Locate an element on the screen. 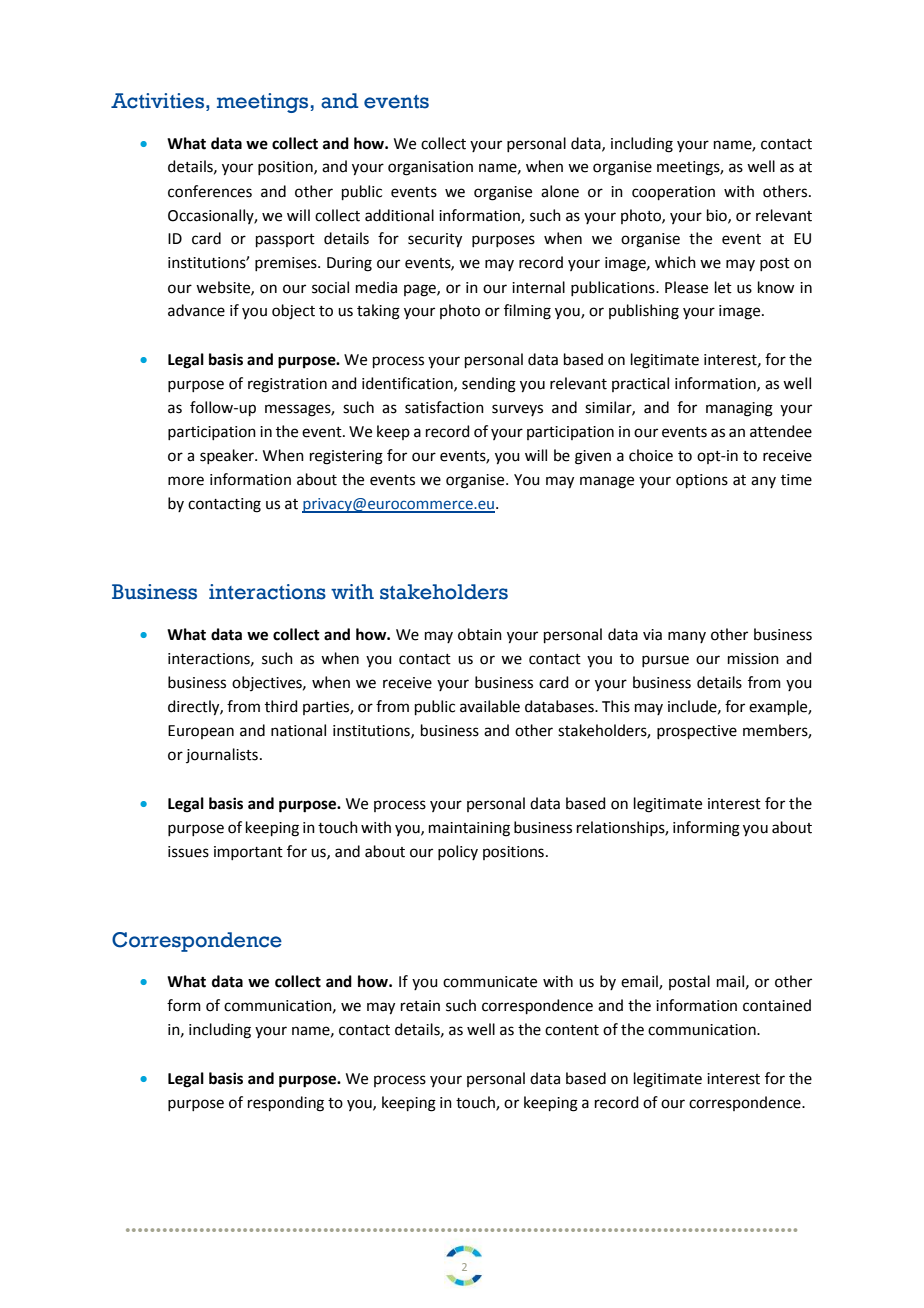 The height and width of the screenshot is (1308, 924). many is located at coordinates (687, 637).
